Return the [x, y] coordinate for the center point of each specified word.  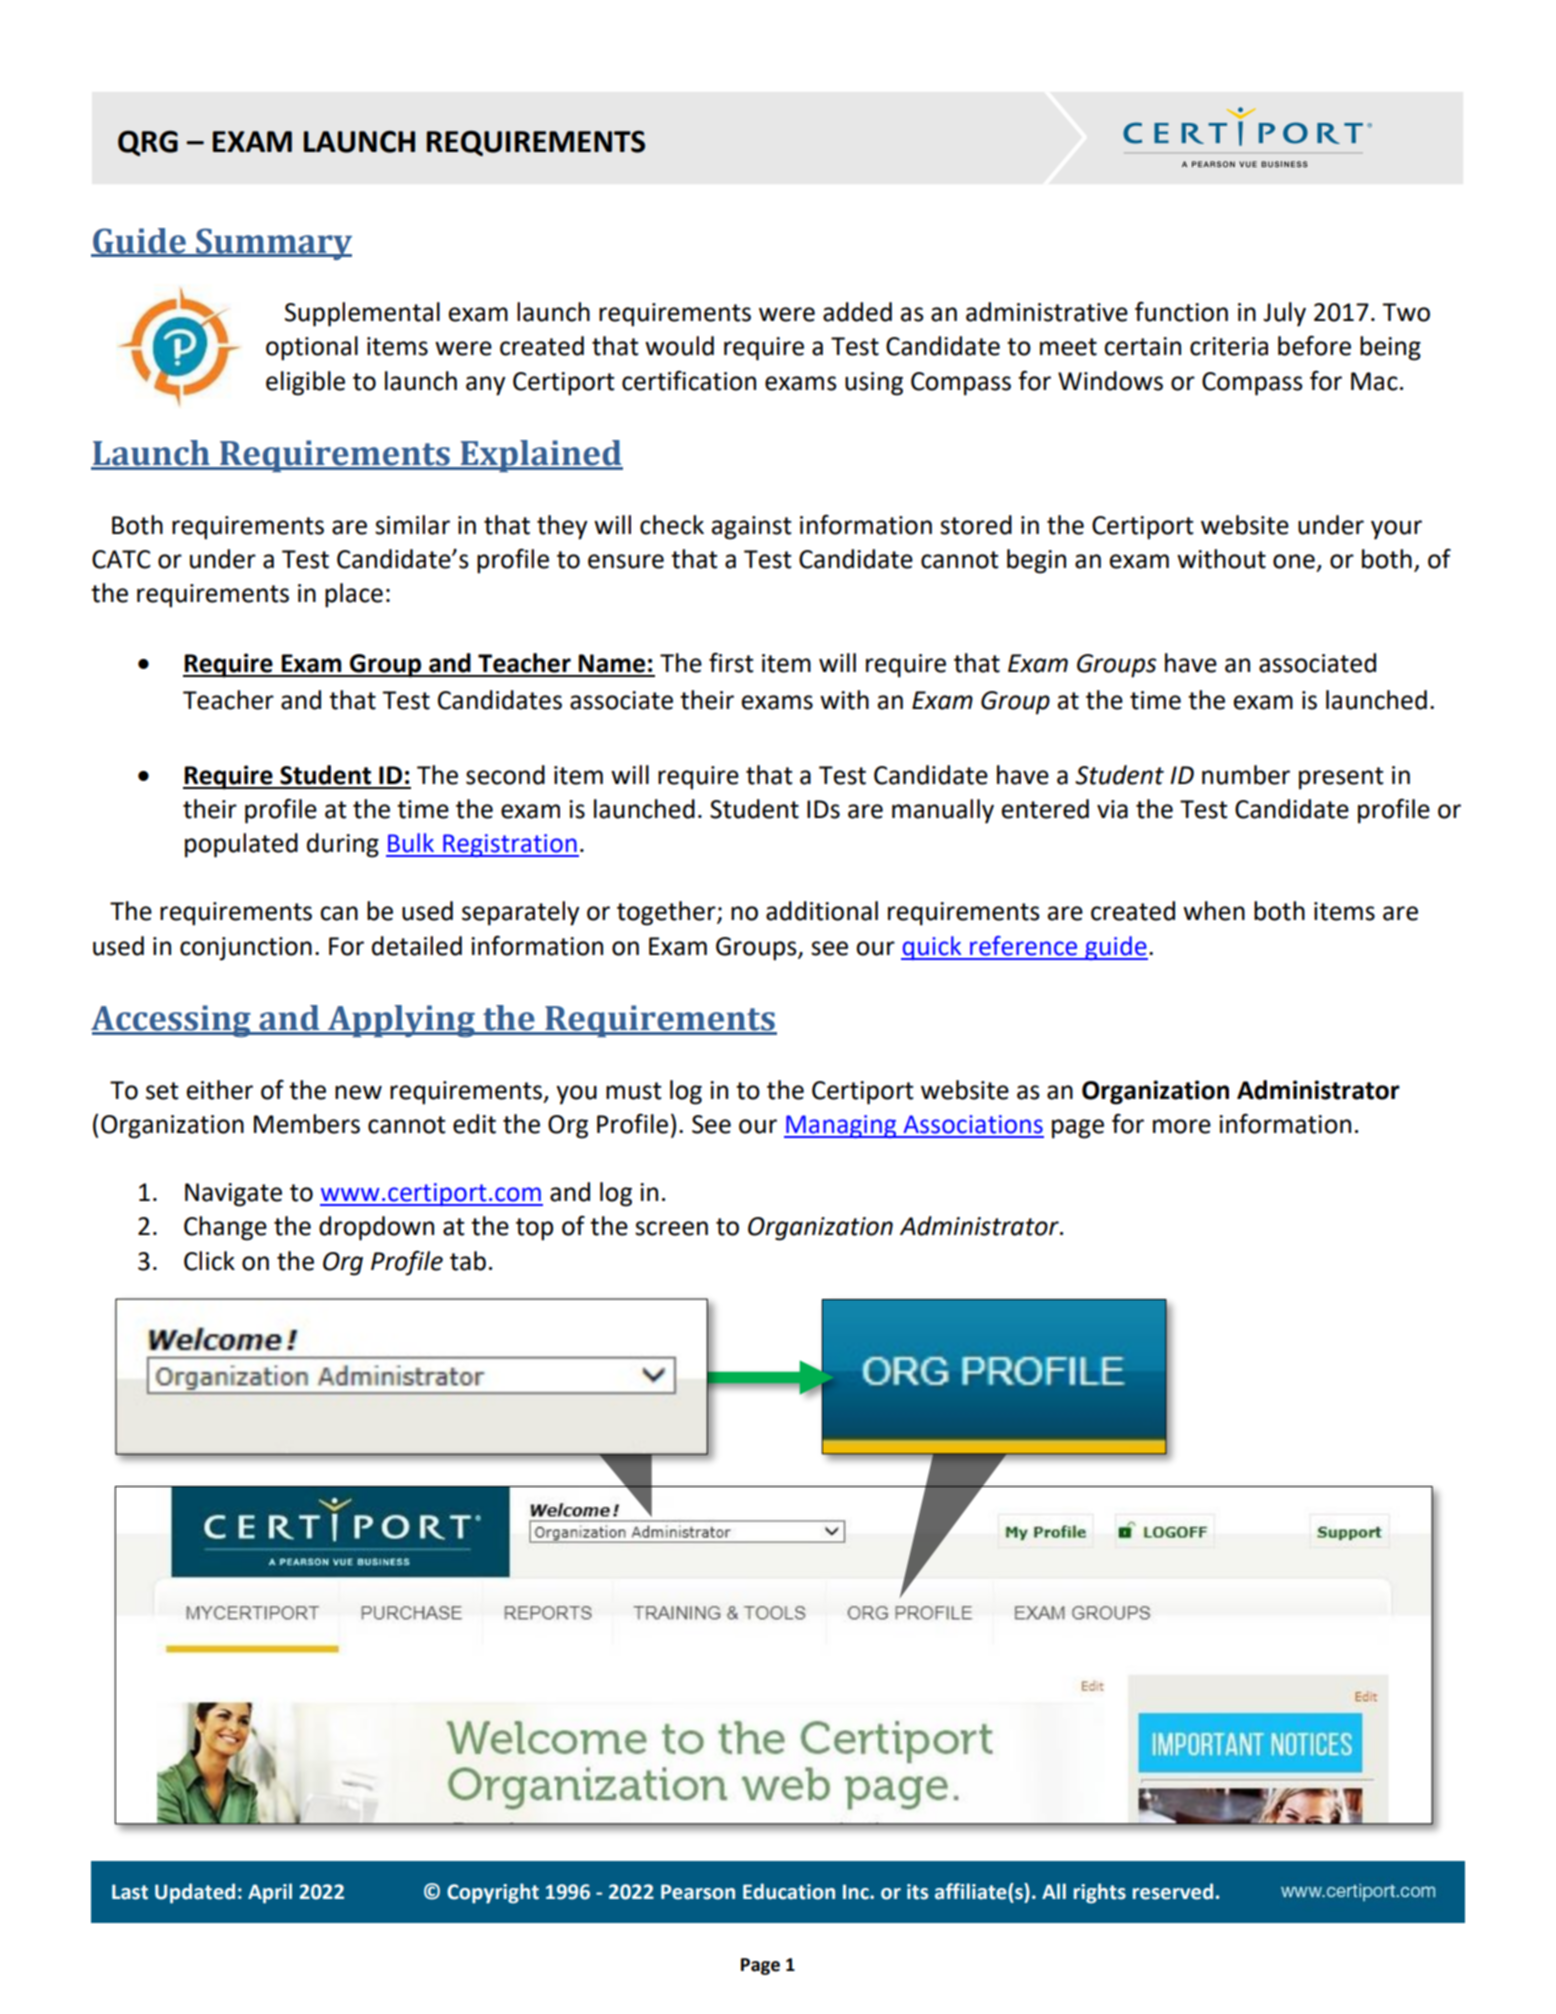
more [1182, 1126]
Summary [273, 244]
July [1284, 314]
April [270, 1893]
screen [671, 1228]
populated [241, 845]
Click [209, 1261]
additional [822, 911]
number [1246, 775]
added [857, 312]
